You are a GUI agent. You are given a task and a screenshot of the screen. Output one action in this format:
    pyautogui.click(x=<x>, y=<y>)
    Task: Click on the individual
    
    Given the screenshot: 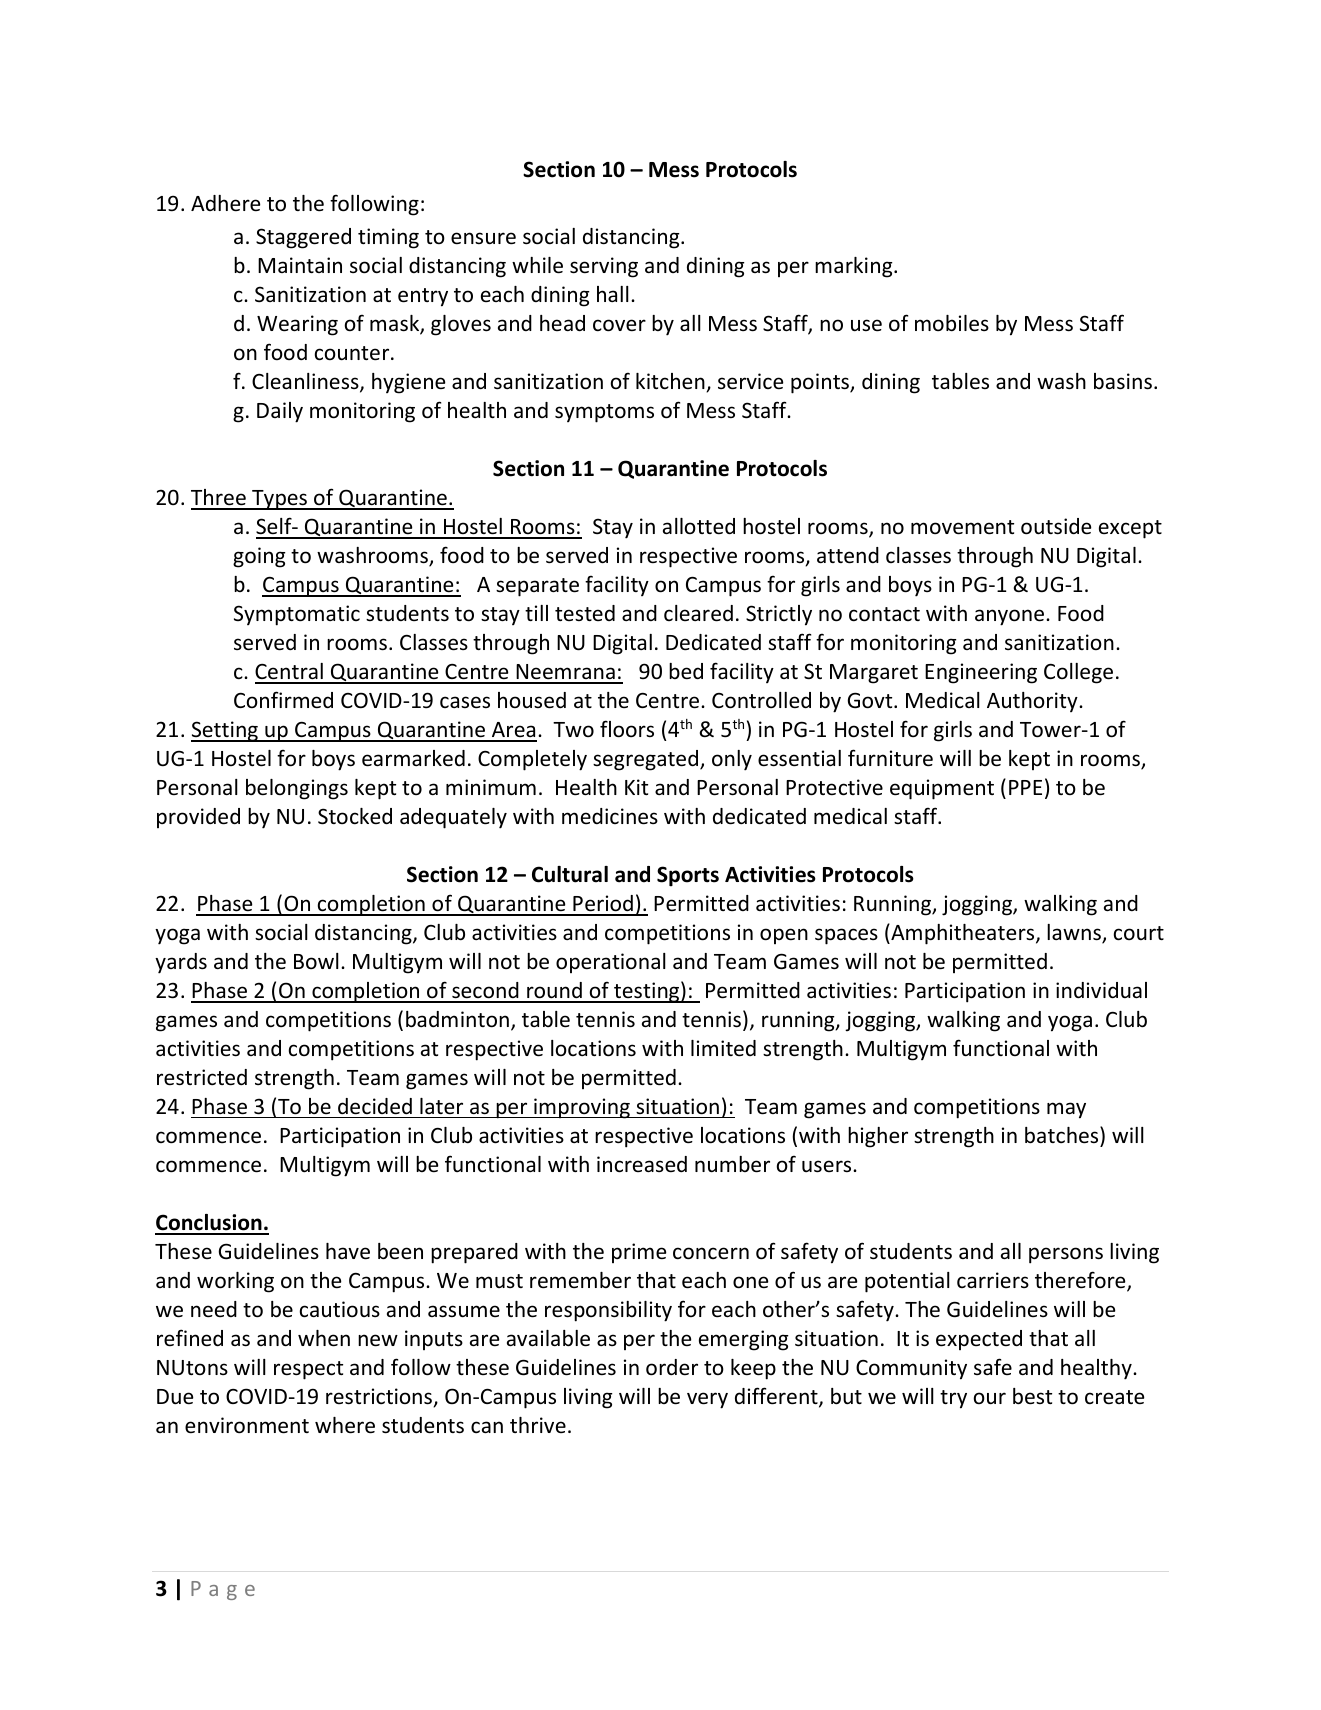 What is the action you would take?
    pyautogui.click(x=1101, y=990)
